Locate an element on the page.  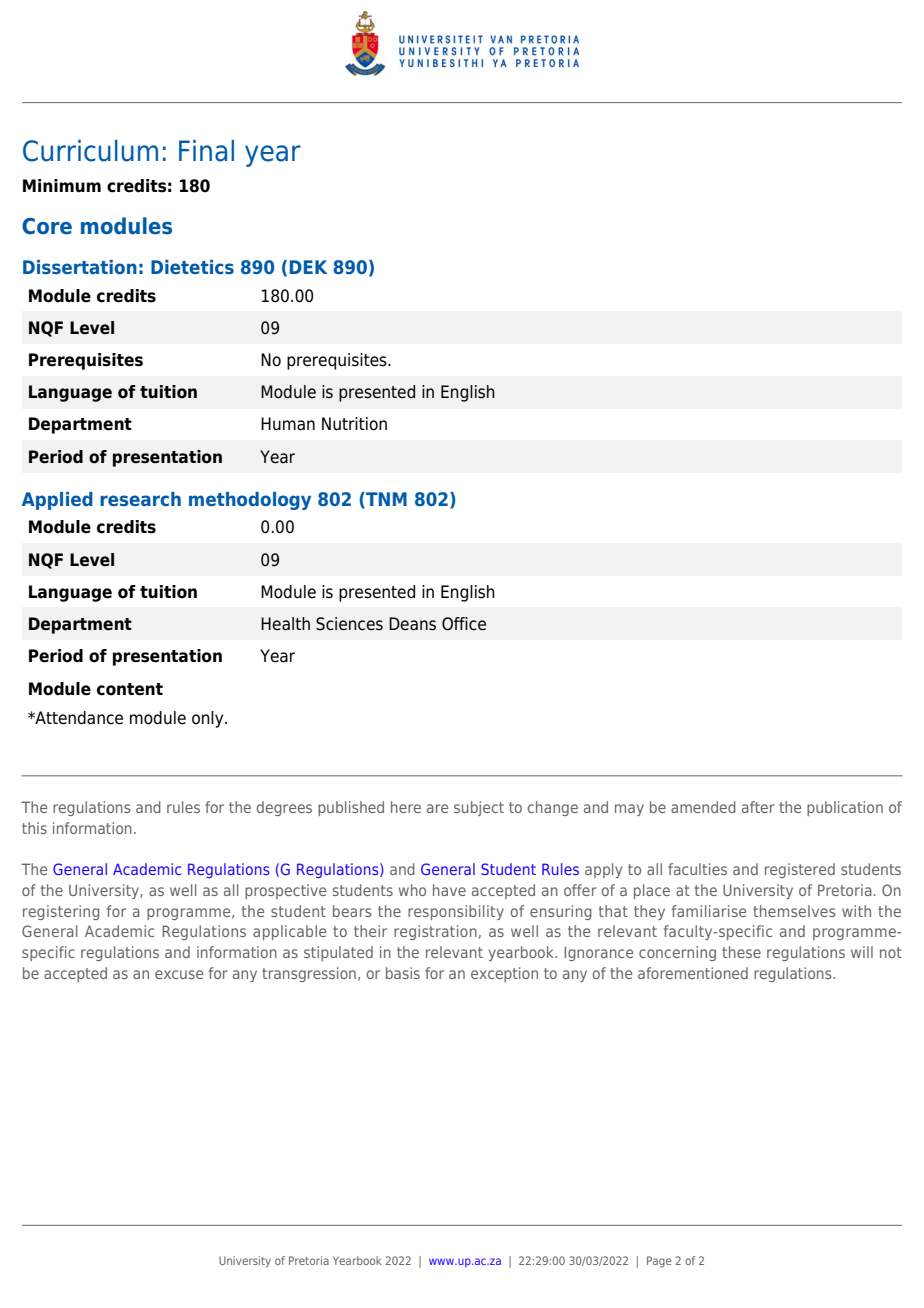
Office is located at coordinates (464, 624).
